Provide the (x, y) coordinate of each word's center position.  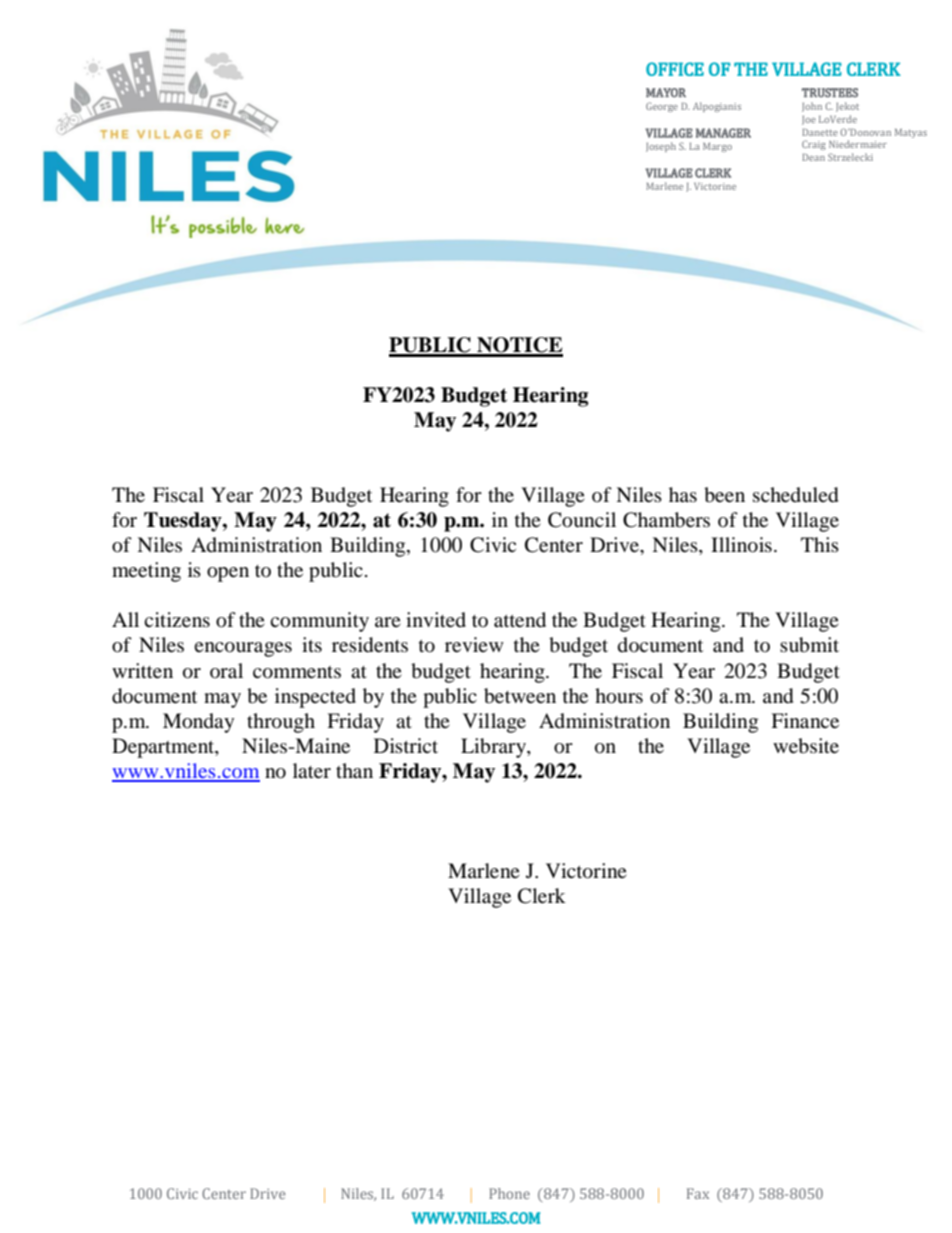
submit (809, 645)
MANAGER (723, 133)
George (662, 107)
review (474, 645)
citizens (177, 620)
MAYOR (666, 93)
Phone (509, 1193)
